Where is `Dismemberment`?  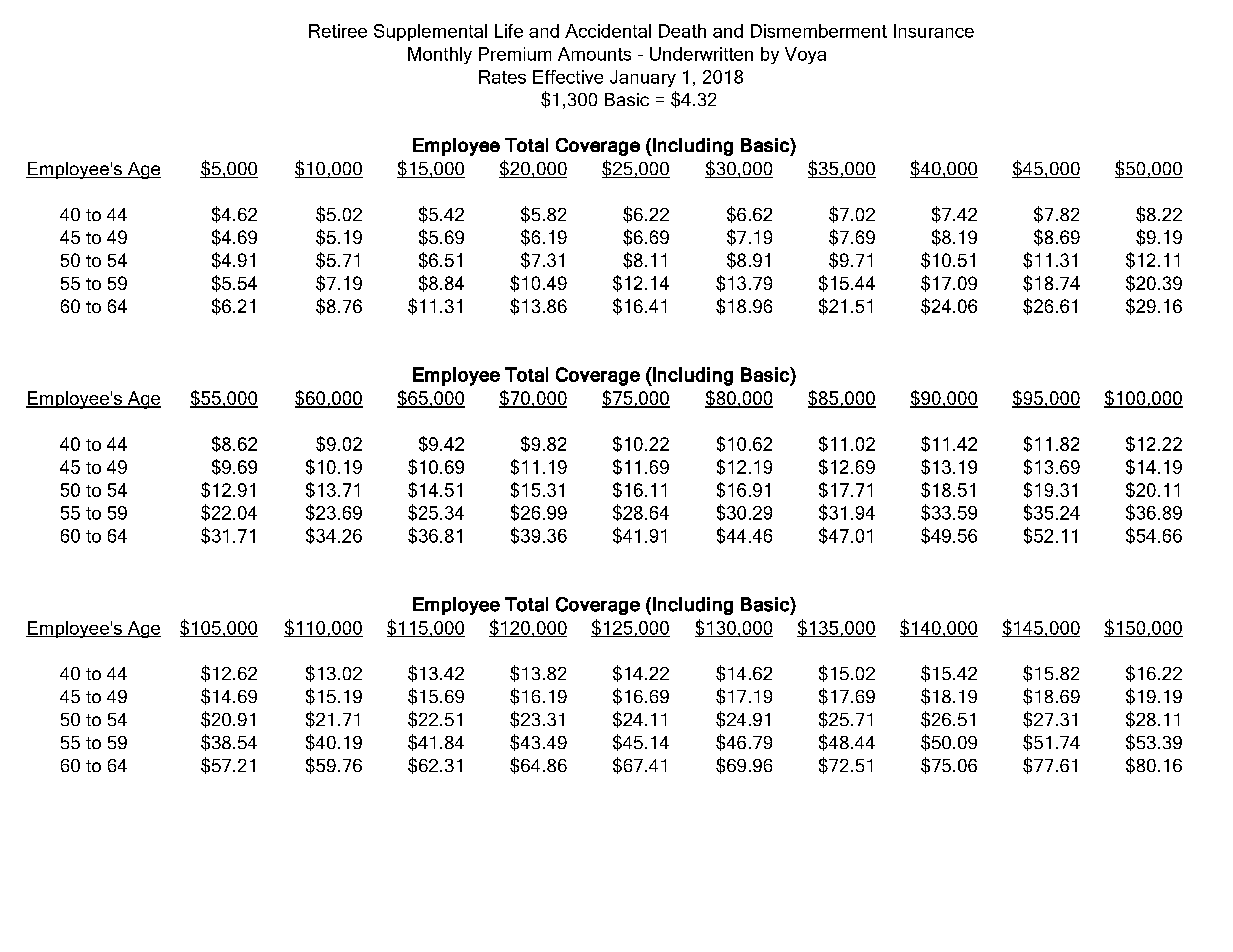
Dismemberment is located at coordinates (819, 31).
